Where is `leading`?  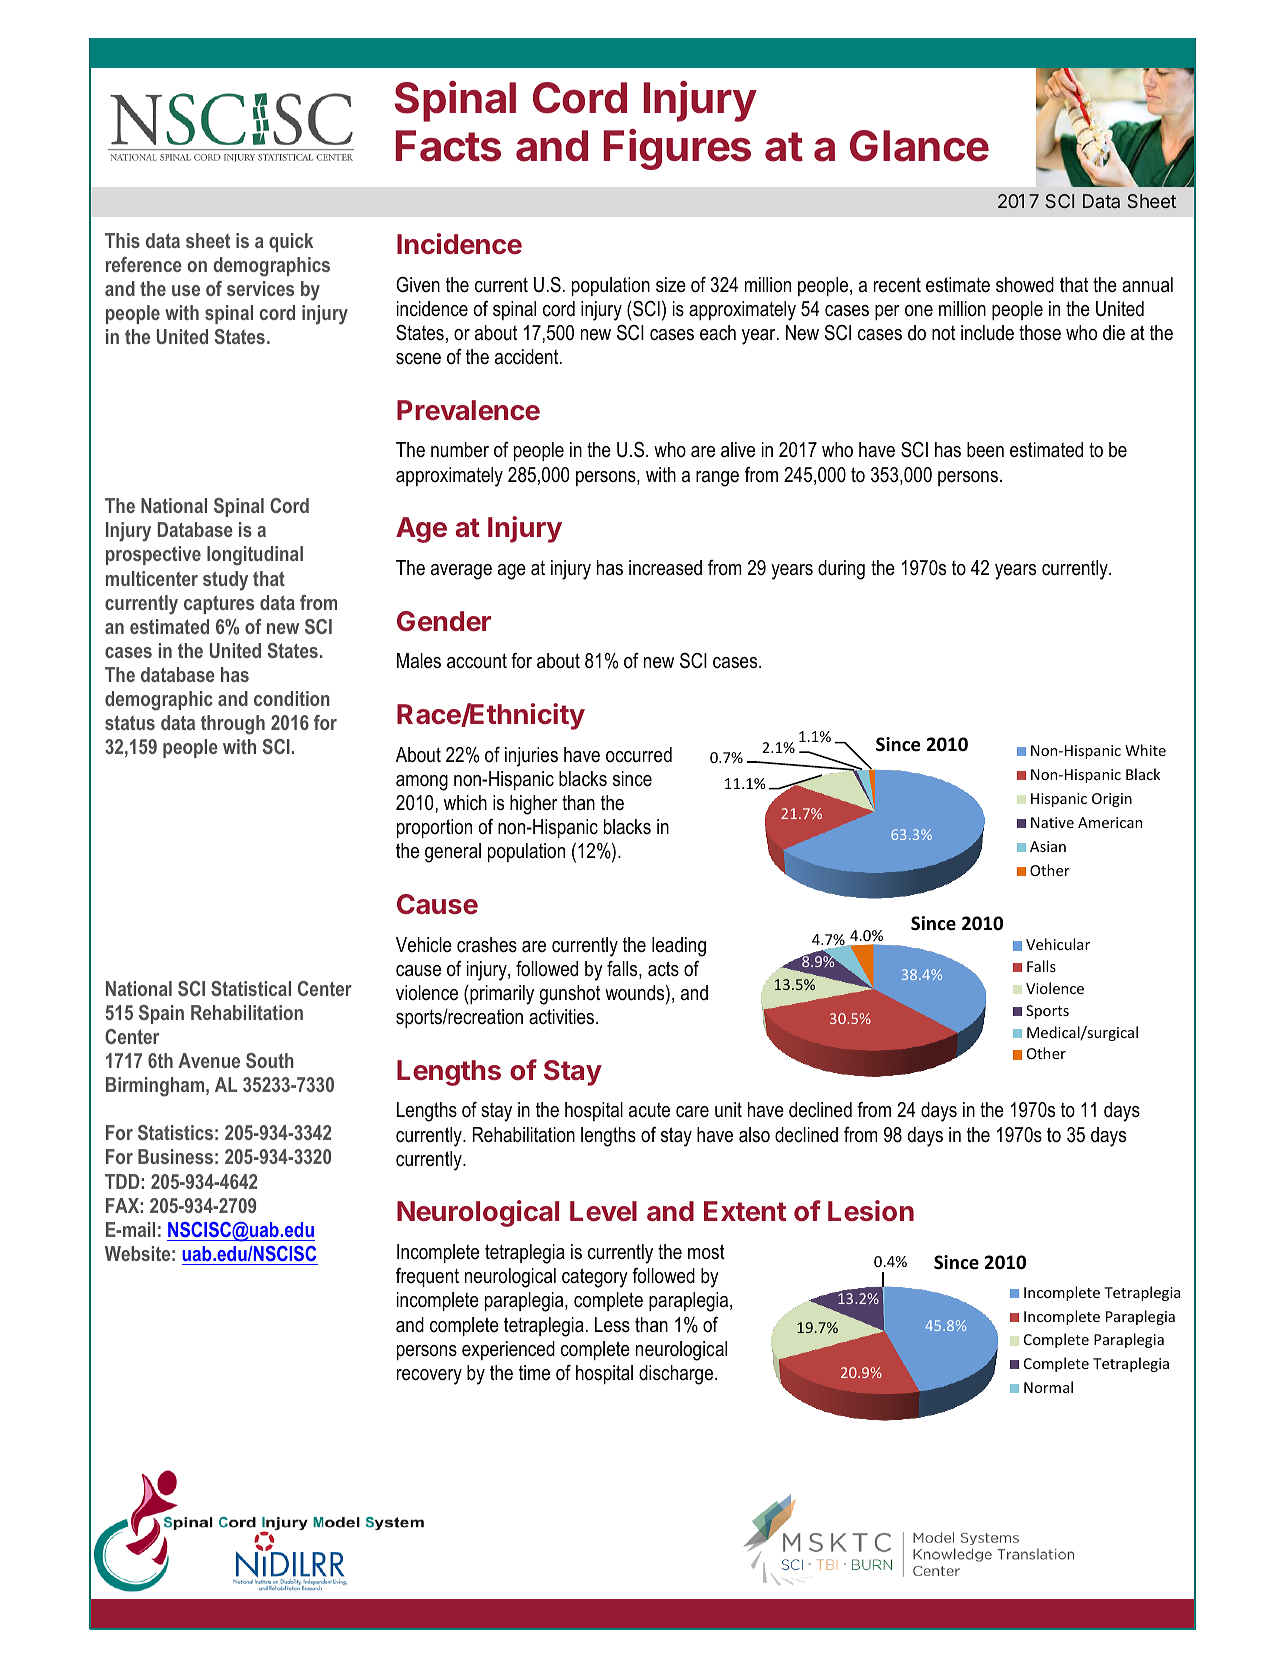
leading is located at coordinates (679, 947).
